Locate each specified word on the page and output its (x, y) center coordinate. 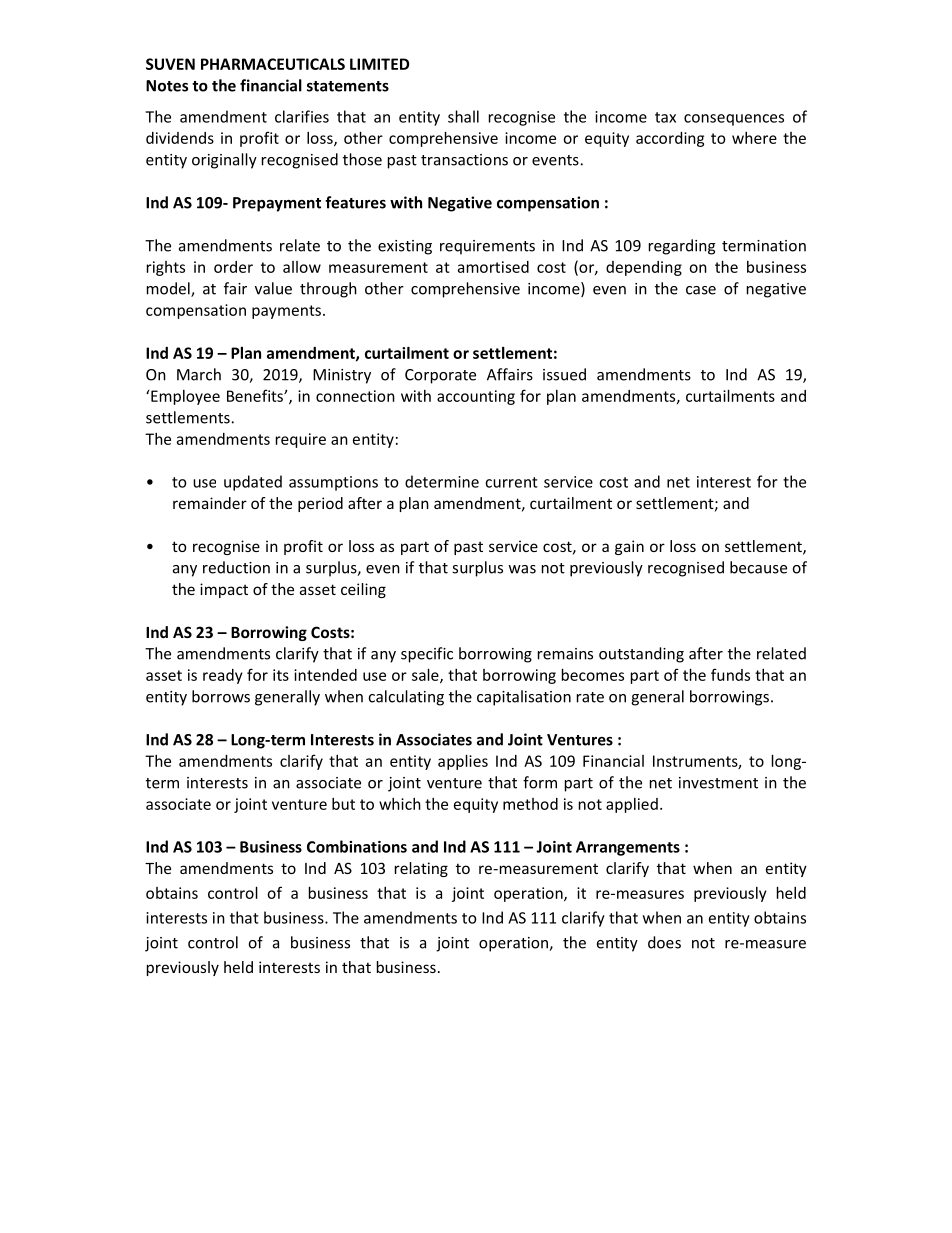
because (758, 567)
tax (665, 117)
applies (463, 762)
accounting (476, 397)
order (233, 267)
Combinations (357, 846)
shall (463, 116)
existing (405, 247)
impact (224, 590)
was (522, 569)
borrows (221, 696)
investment (718, 783)
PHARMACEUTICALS (273, 64)
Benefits (256, 395)
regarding (682, 247)
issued (564, 374)
